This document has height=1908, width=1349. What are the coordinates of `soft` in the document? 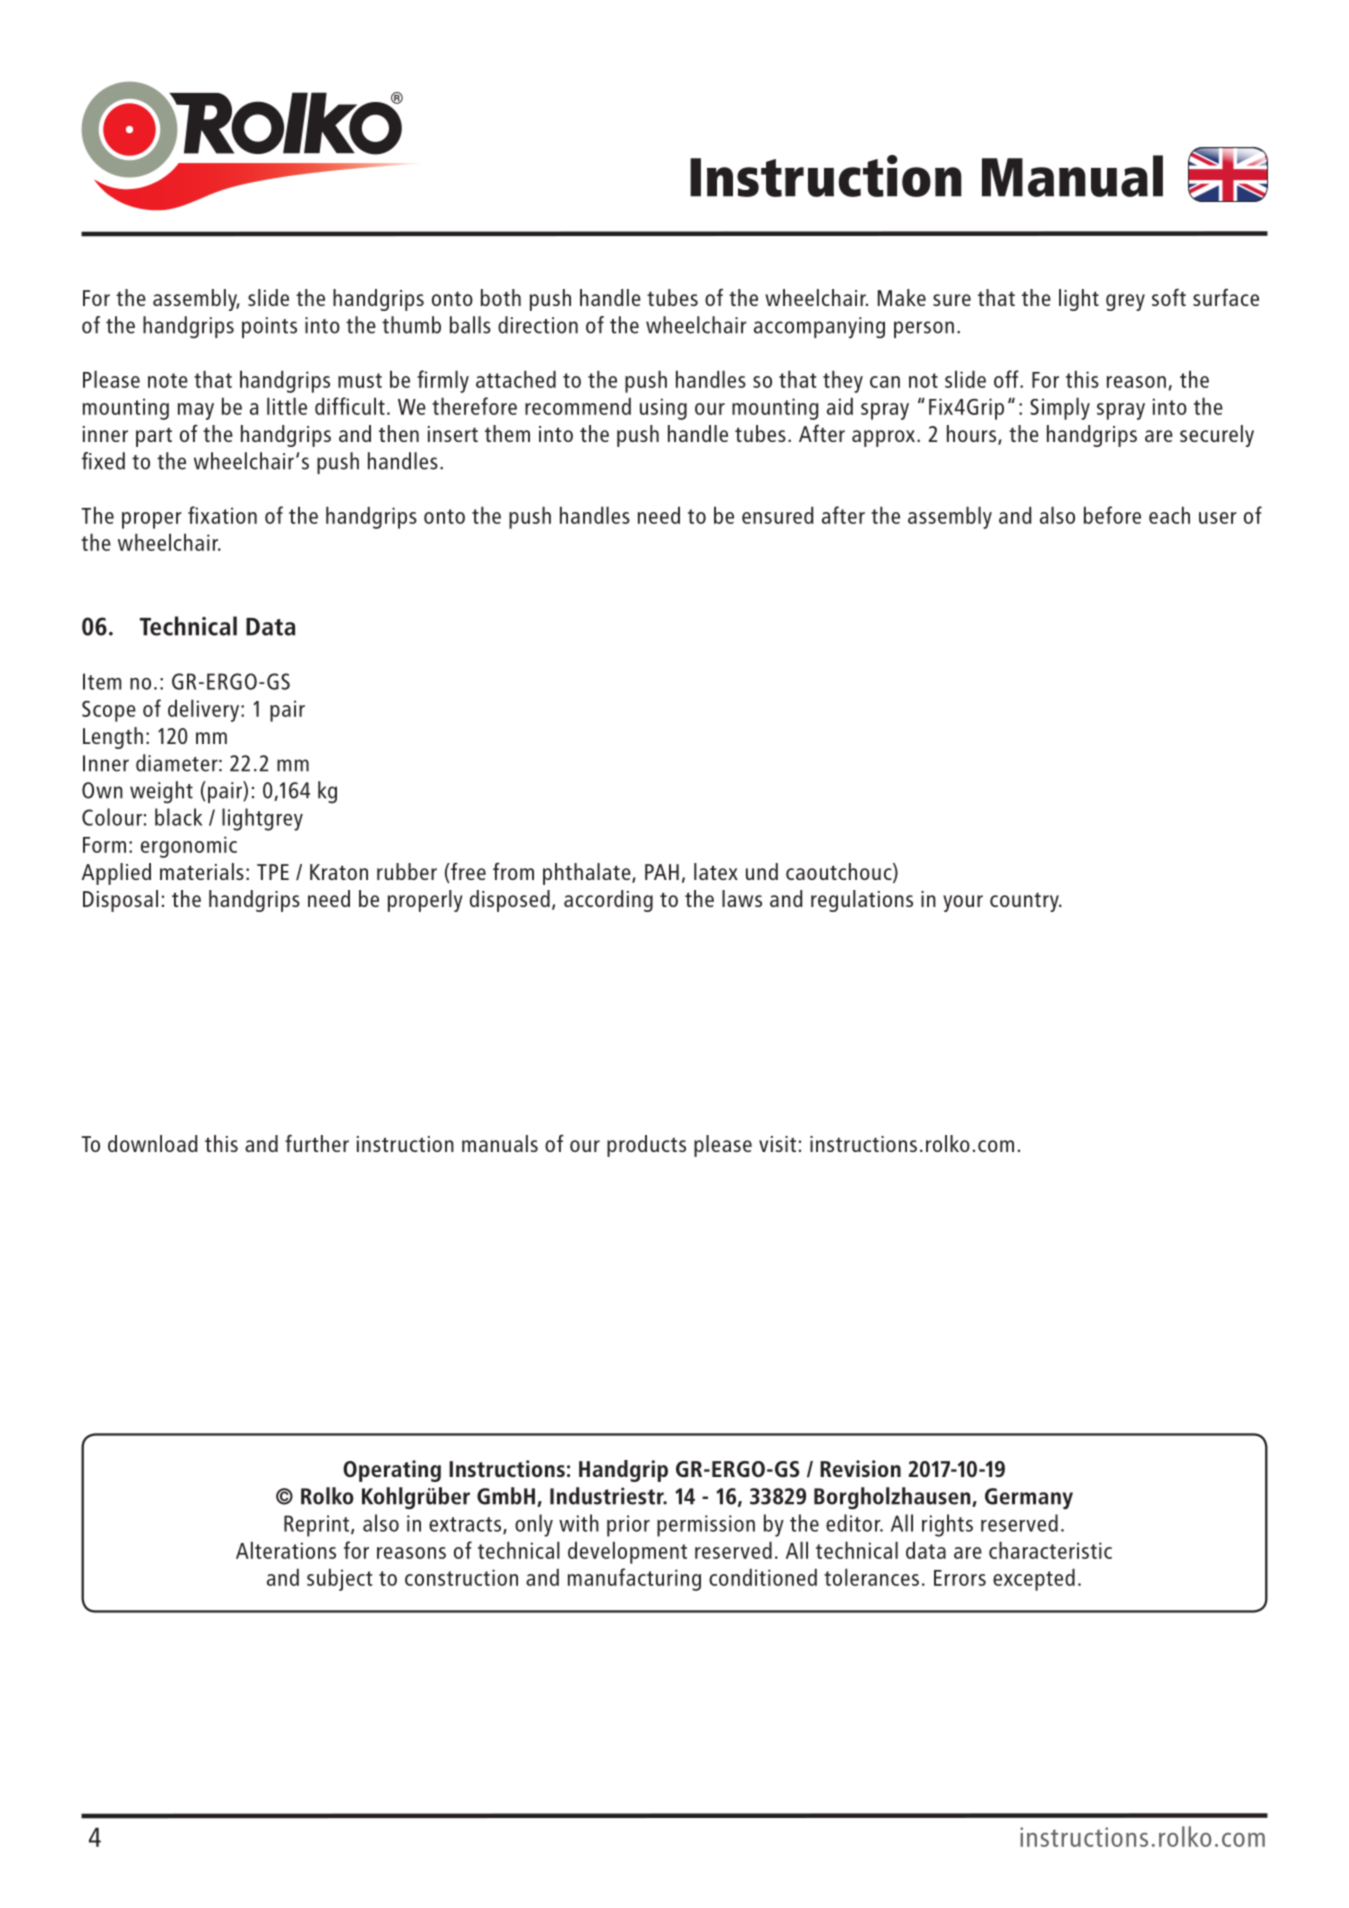 It's located at (1169, 297).
